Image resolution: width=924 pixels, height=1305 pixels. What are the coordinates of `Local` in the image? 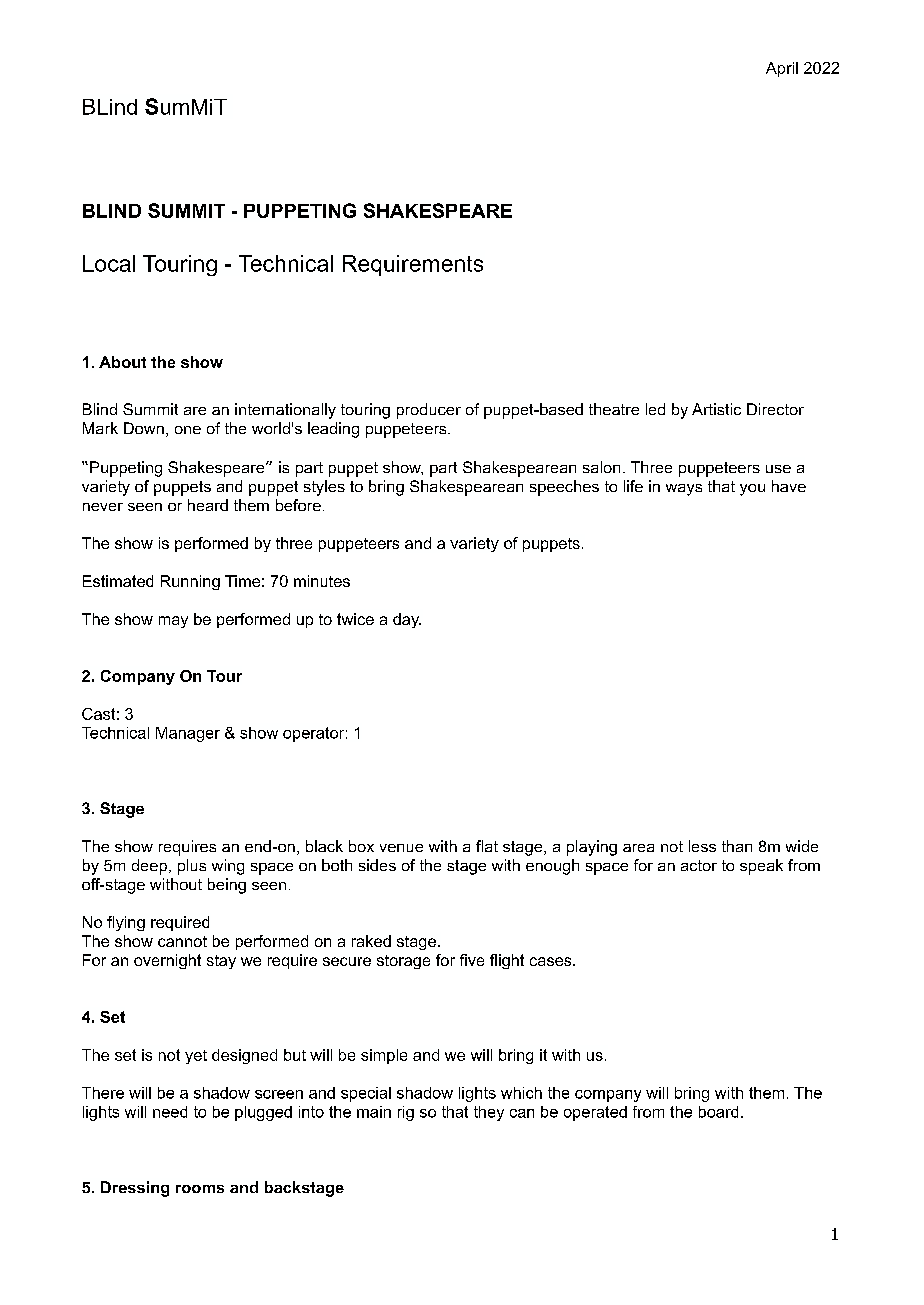 It's located at (109, 263).
